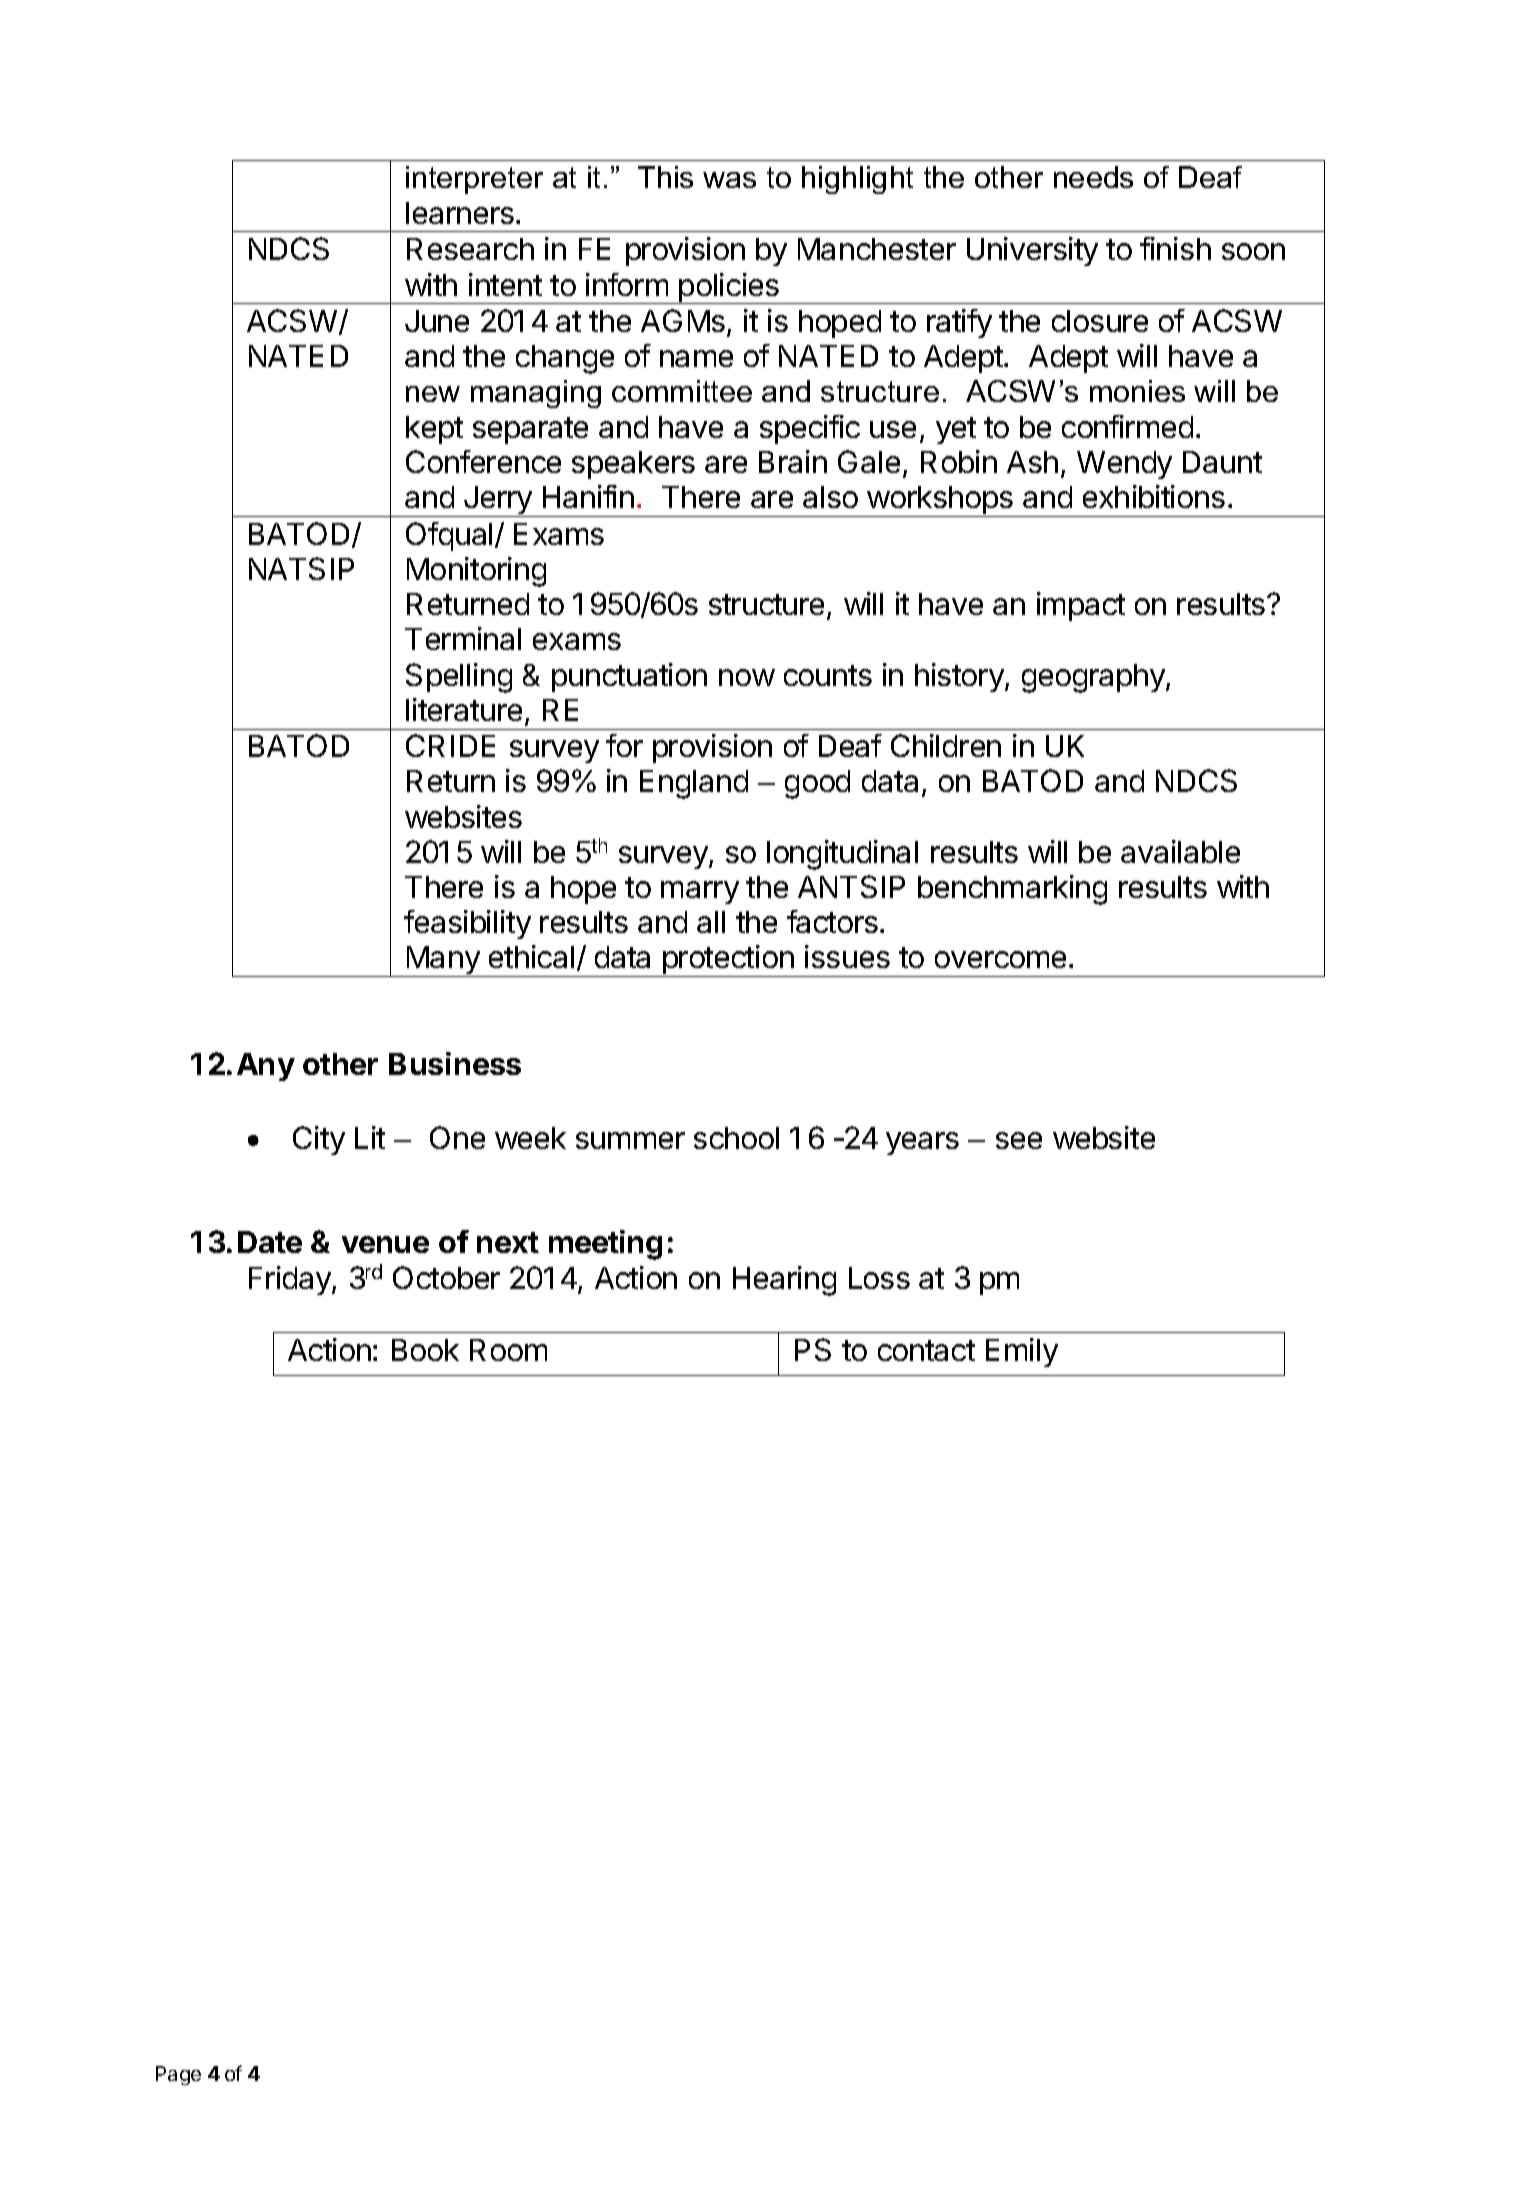 Image resolution: width=1519 pixels, height=2212 pixels. Describe the element at coordinates (460, 213) in the screenshot. I see `learners` at that location.
